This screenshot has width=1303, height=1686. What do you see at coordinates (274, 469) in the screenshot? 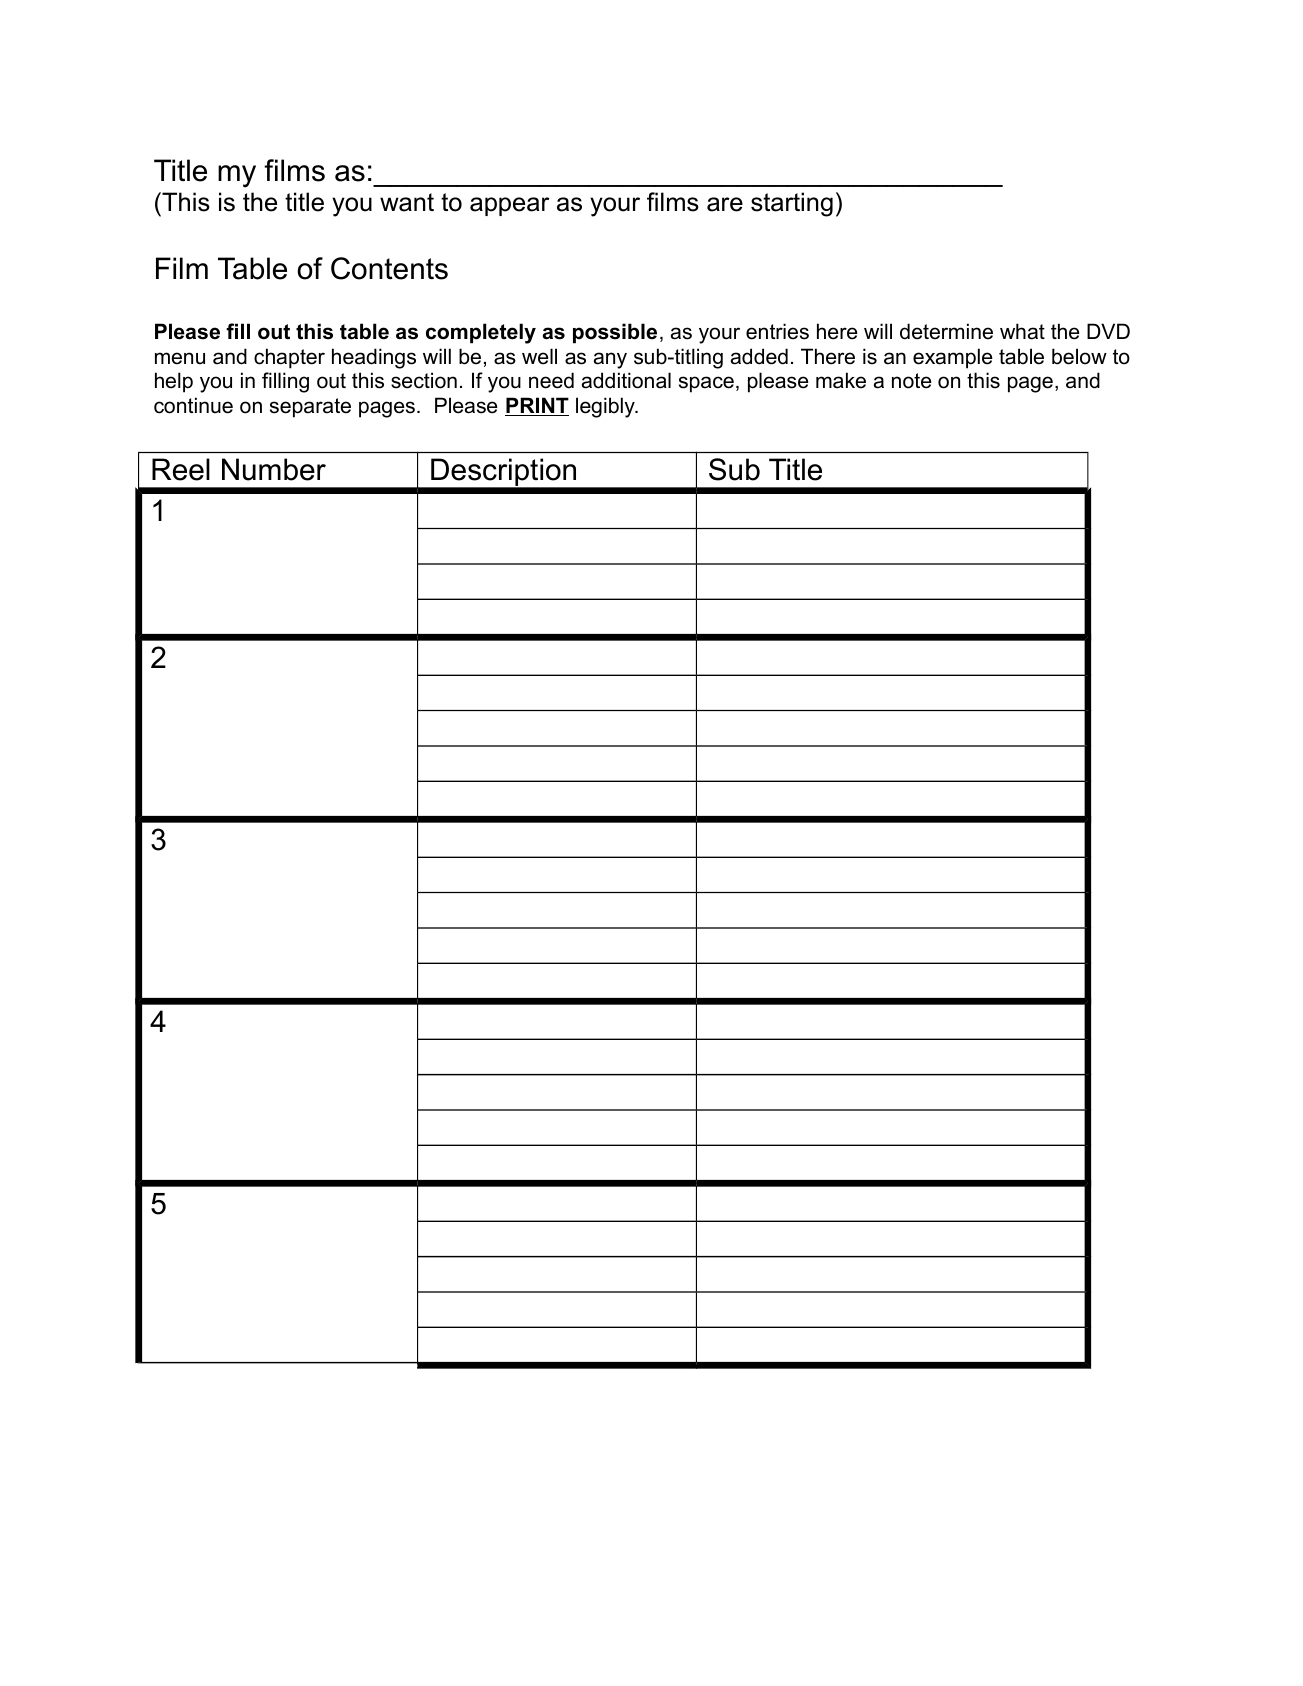
I see `Number` at bounding box center [274, 469].
